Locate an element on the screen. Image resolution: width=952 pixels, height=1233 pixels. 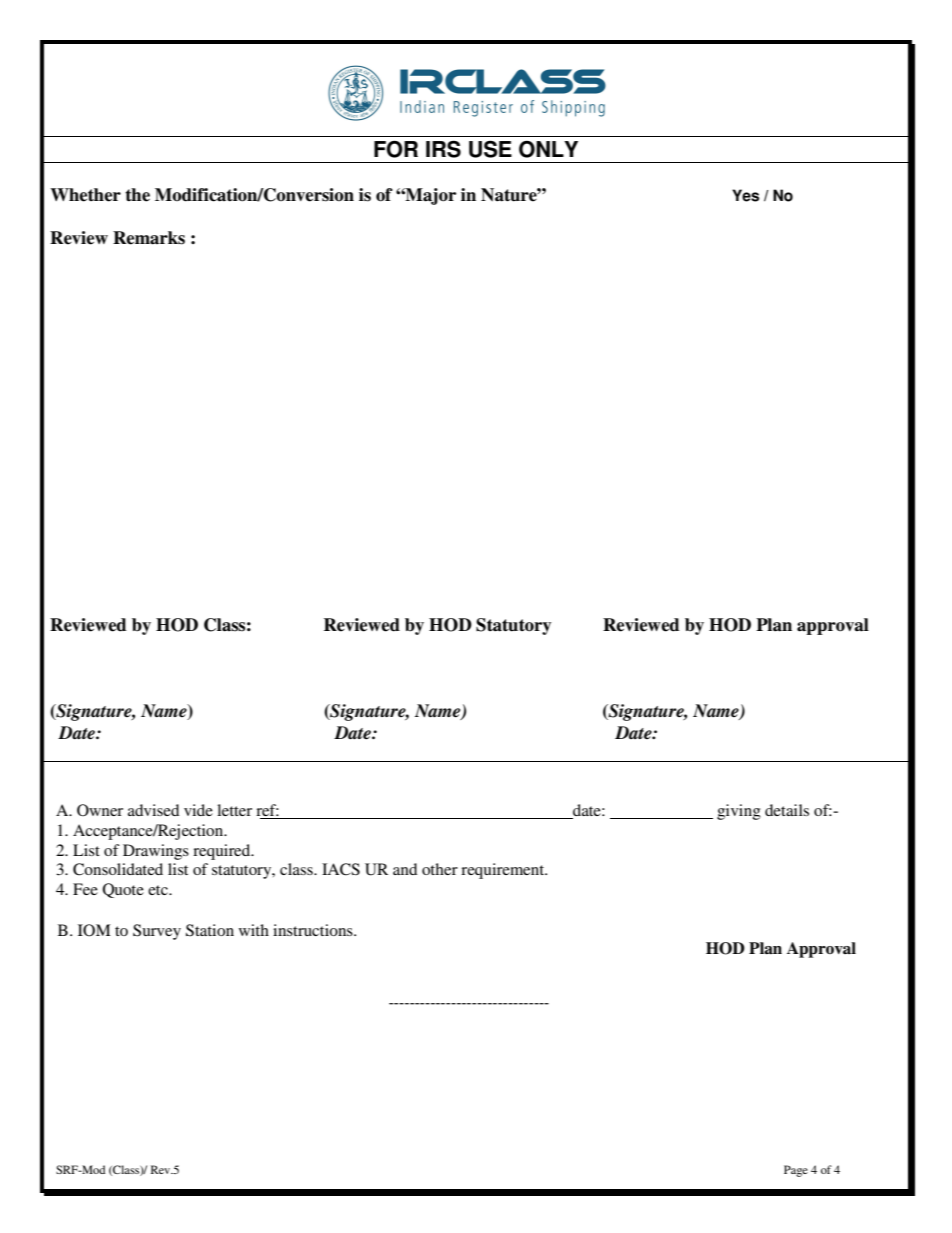
IRS is located at coordinates (443, 149).
